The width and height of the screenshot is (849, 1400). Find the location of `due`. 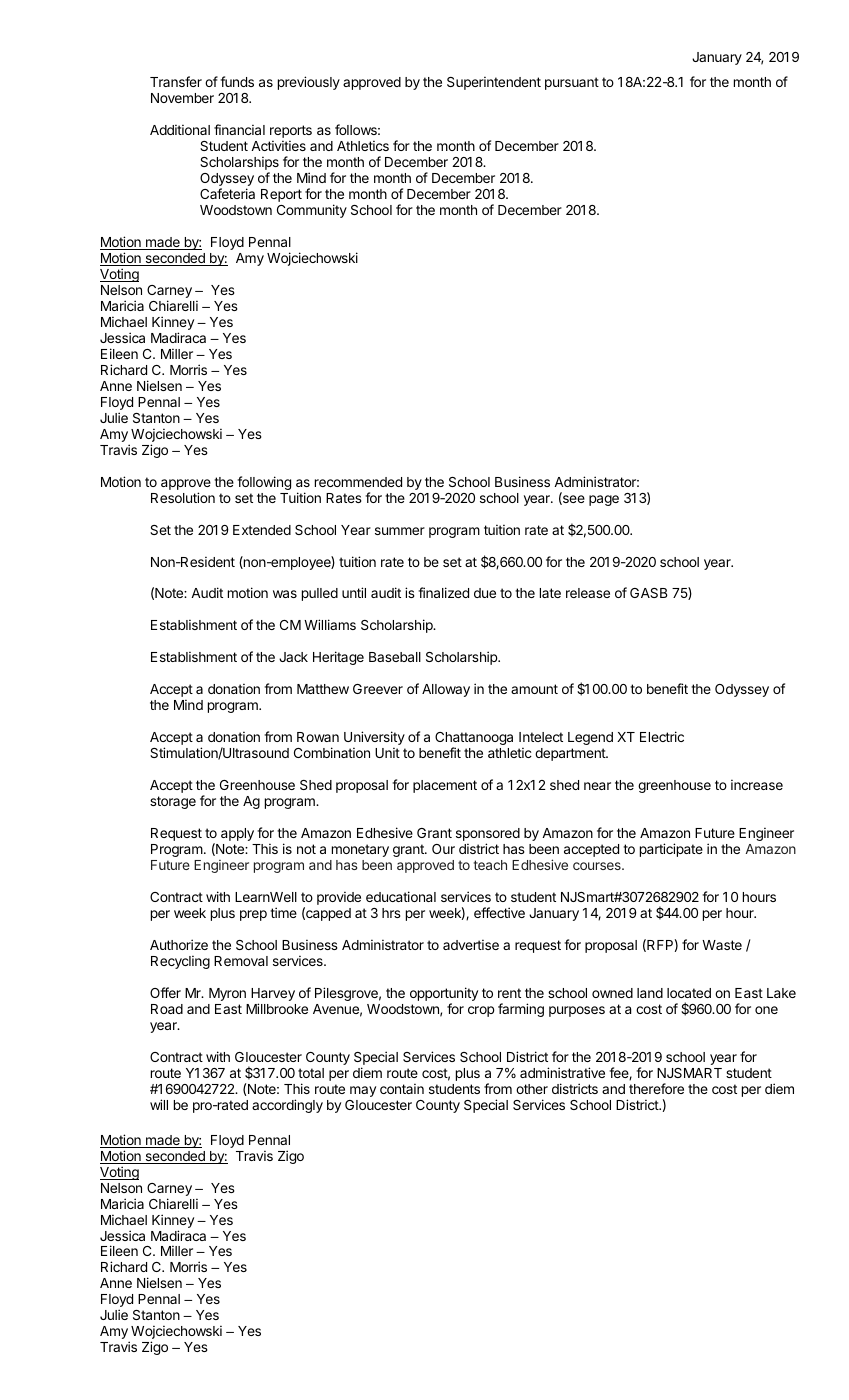

due is located at coordinates (485, 593).
